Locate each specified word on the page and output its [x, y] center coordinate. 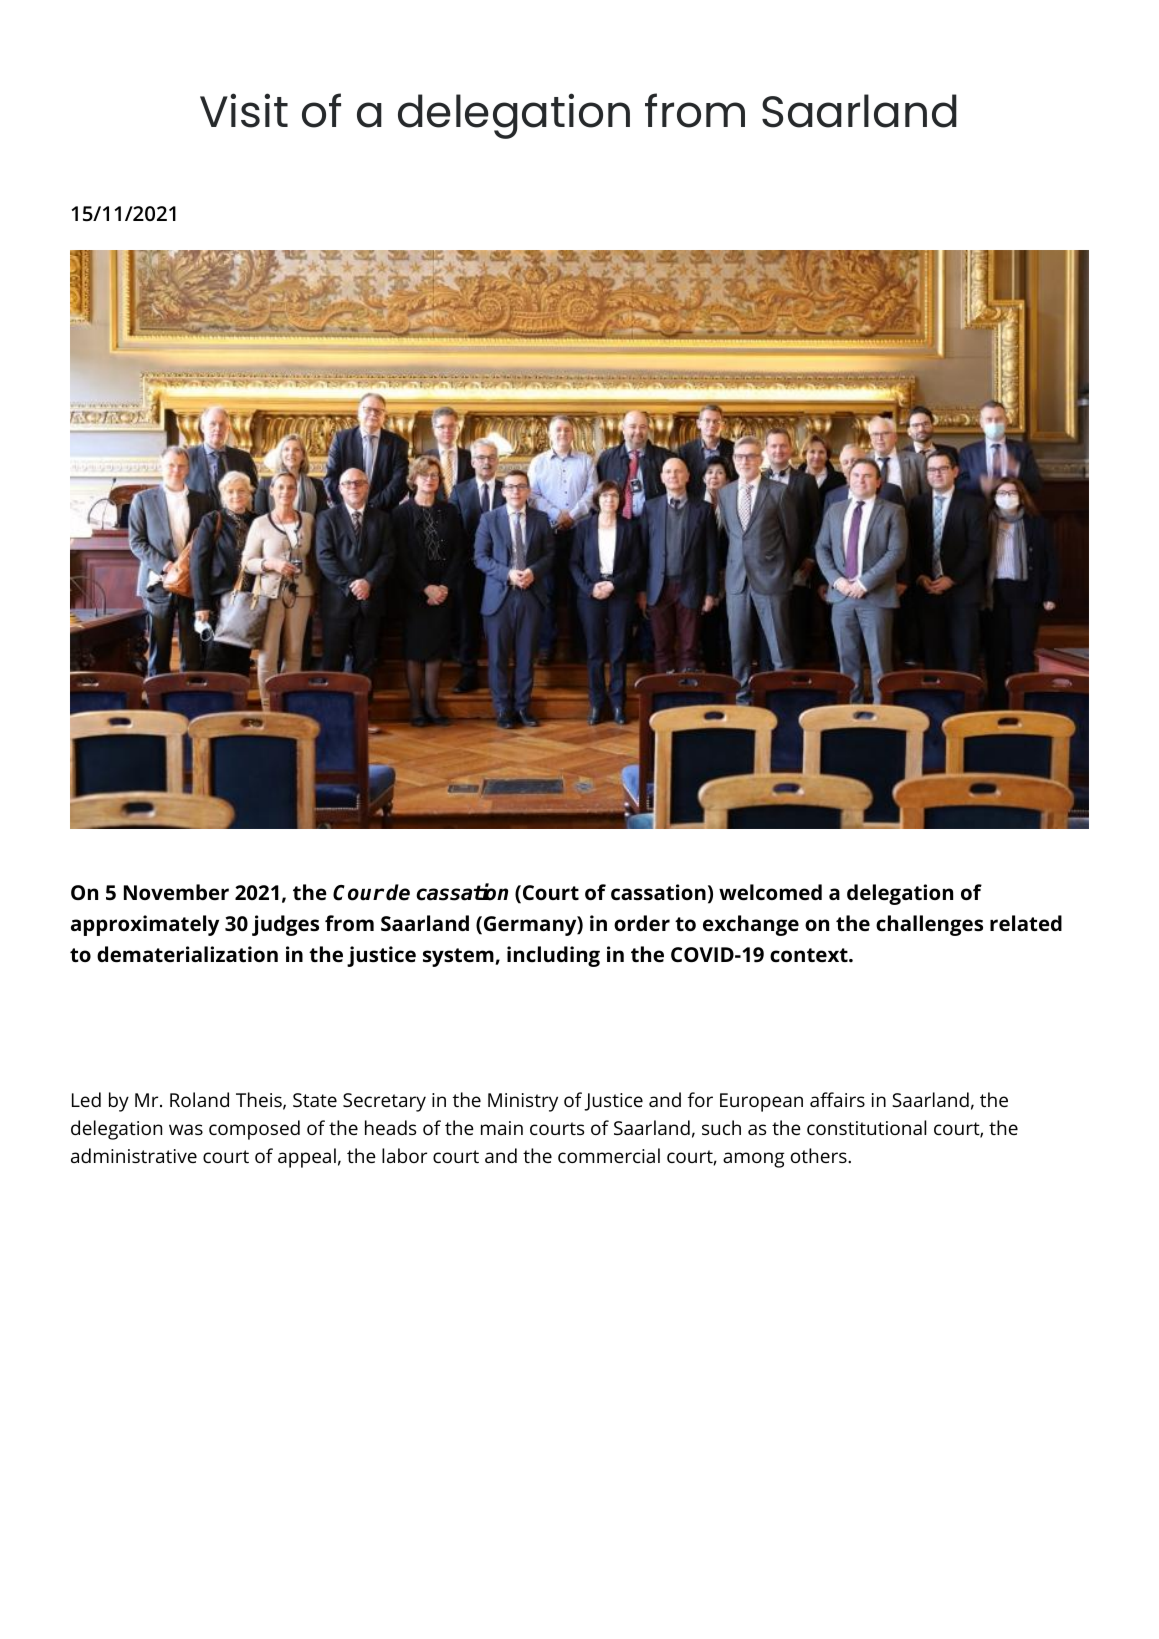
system [459, 957]
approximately [145, 925]
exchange [751, 925]
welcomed [770, 892]
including [553, 956]
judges [285, 925]
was [186, 1129]
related [1026, 923]
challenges [929, 925]
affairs [837, 1099]
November [176, 892]
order [642, 923]
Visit [244, 110]
